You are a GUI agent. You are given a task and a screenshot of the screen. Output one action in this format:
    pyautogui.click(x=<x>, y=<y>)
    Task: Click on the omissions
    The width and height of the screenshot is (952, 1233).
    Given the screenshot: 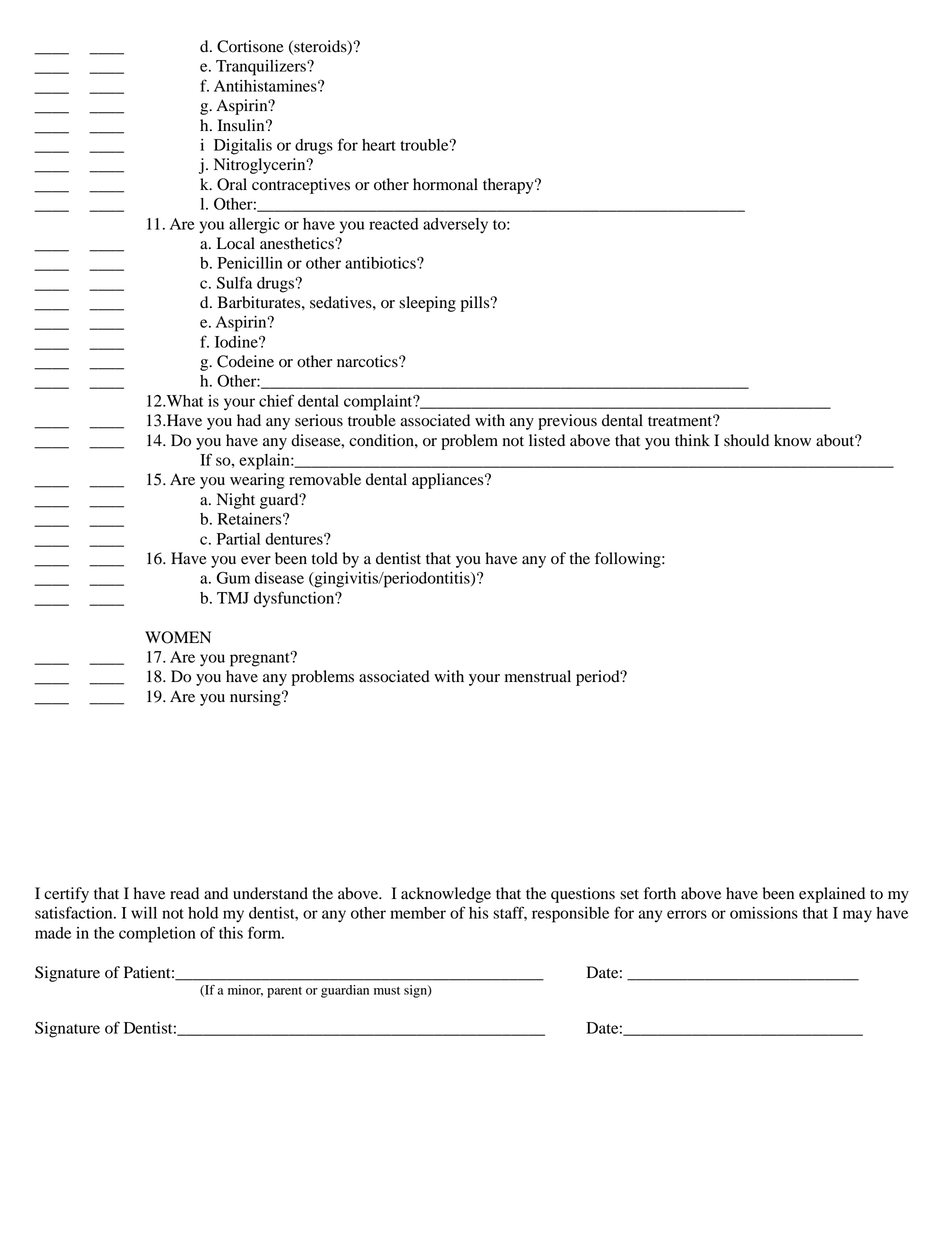 What is the action you would take?
    pyautogui.click(x=764, y=913)
